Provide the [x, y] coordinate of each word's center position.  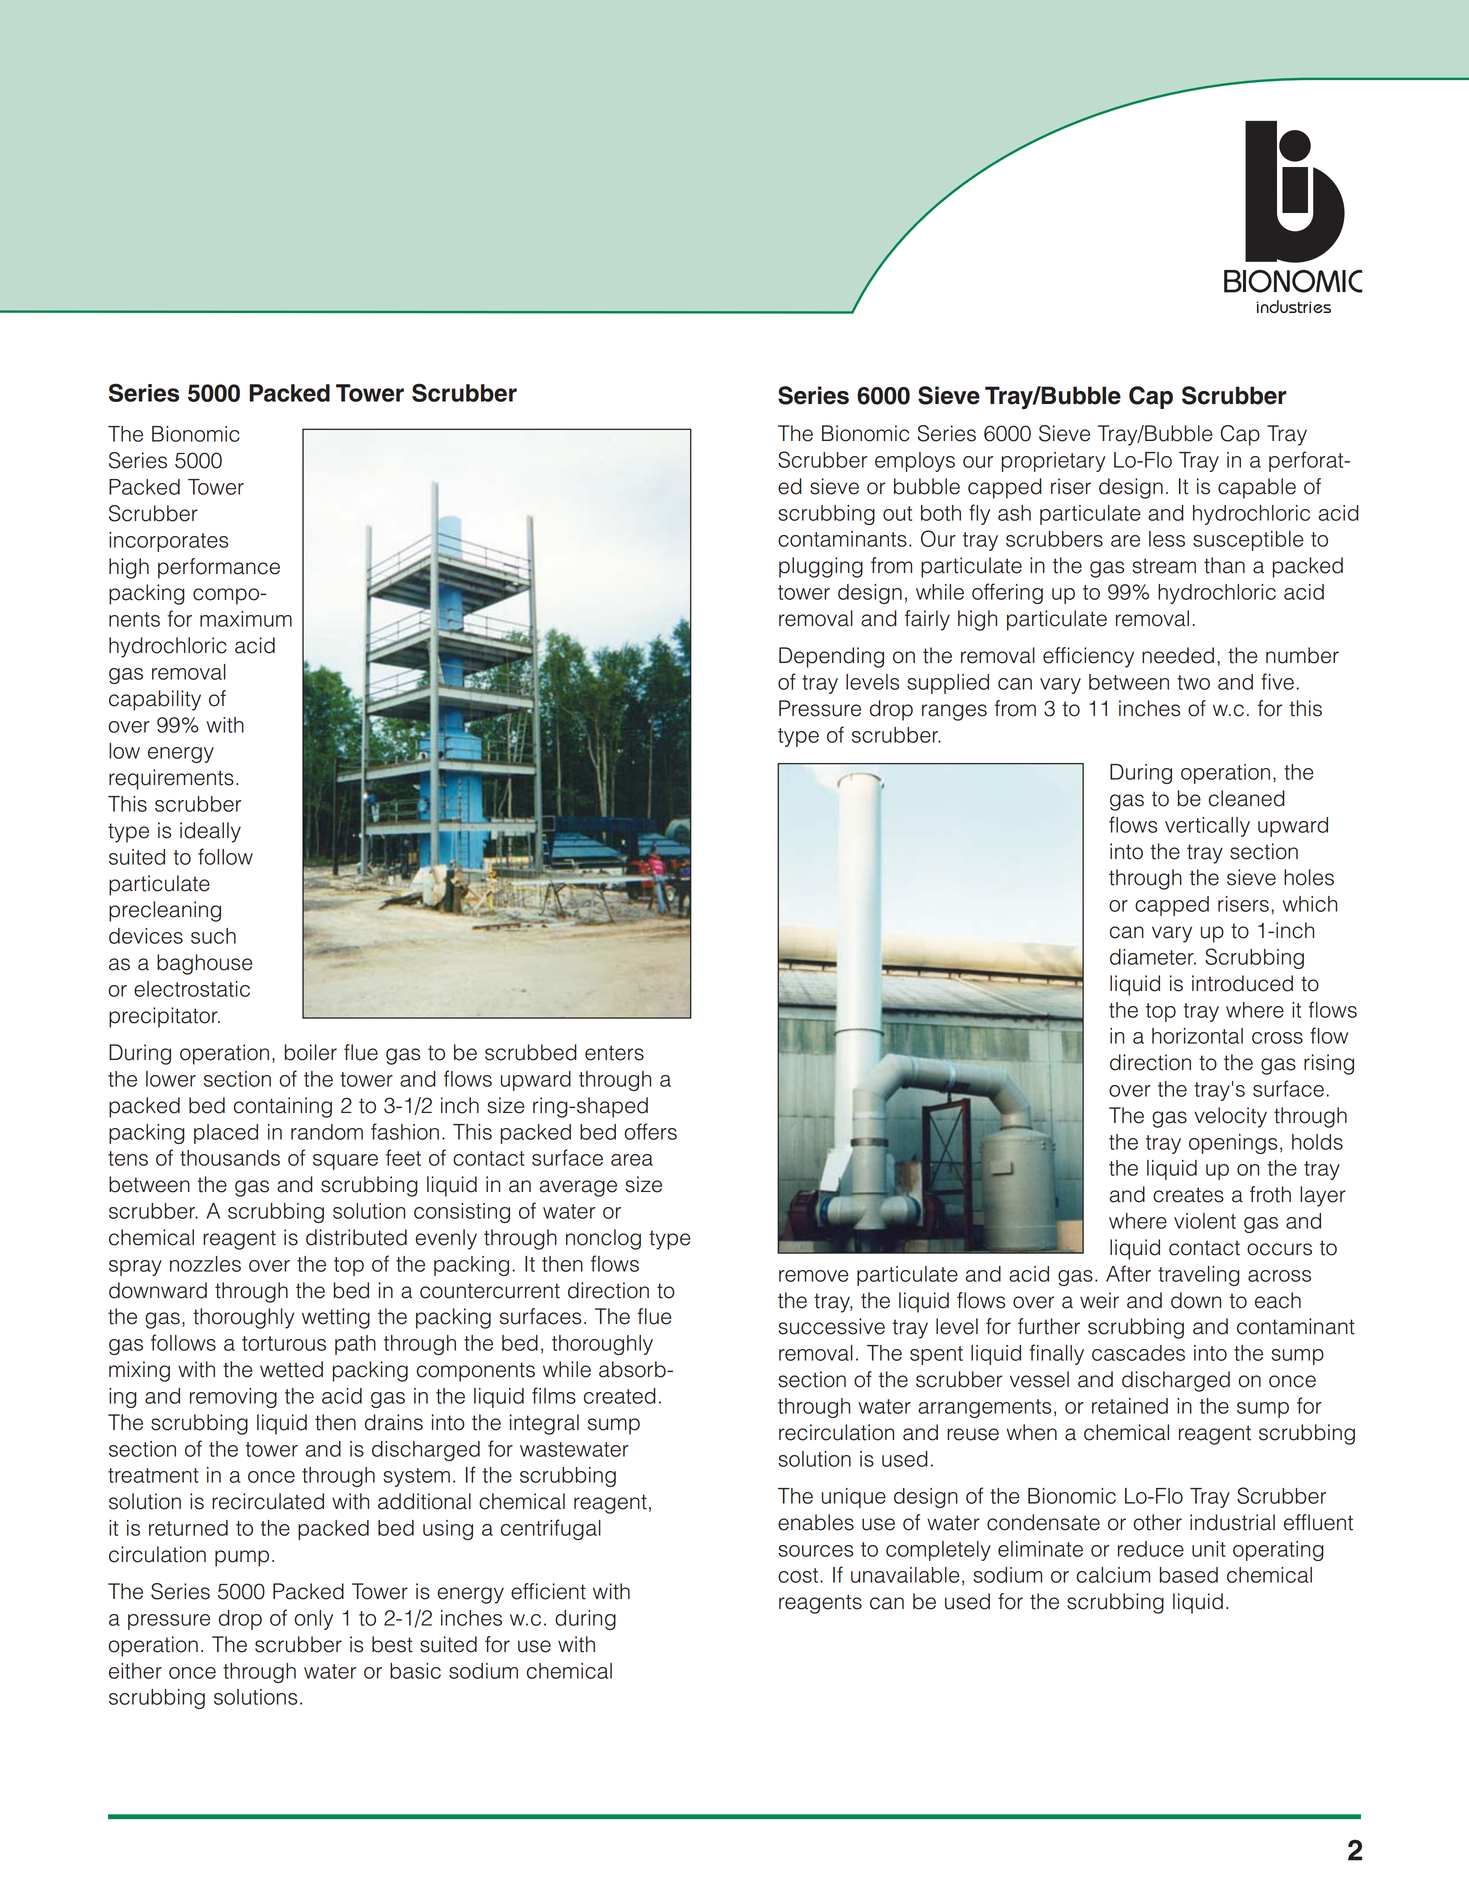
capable [1257, 488]
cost [798, 1575]
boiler [311, 1052]
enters [614, 1053]
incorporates [168, 542]
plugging [821, 567]
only [314, 1620]
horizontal [1197, 1036]
